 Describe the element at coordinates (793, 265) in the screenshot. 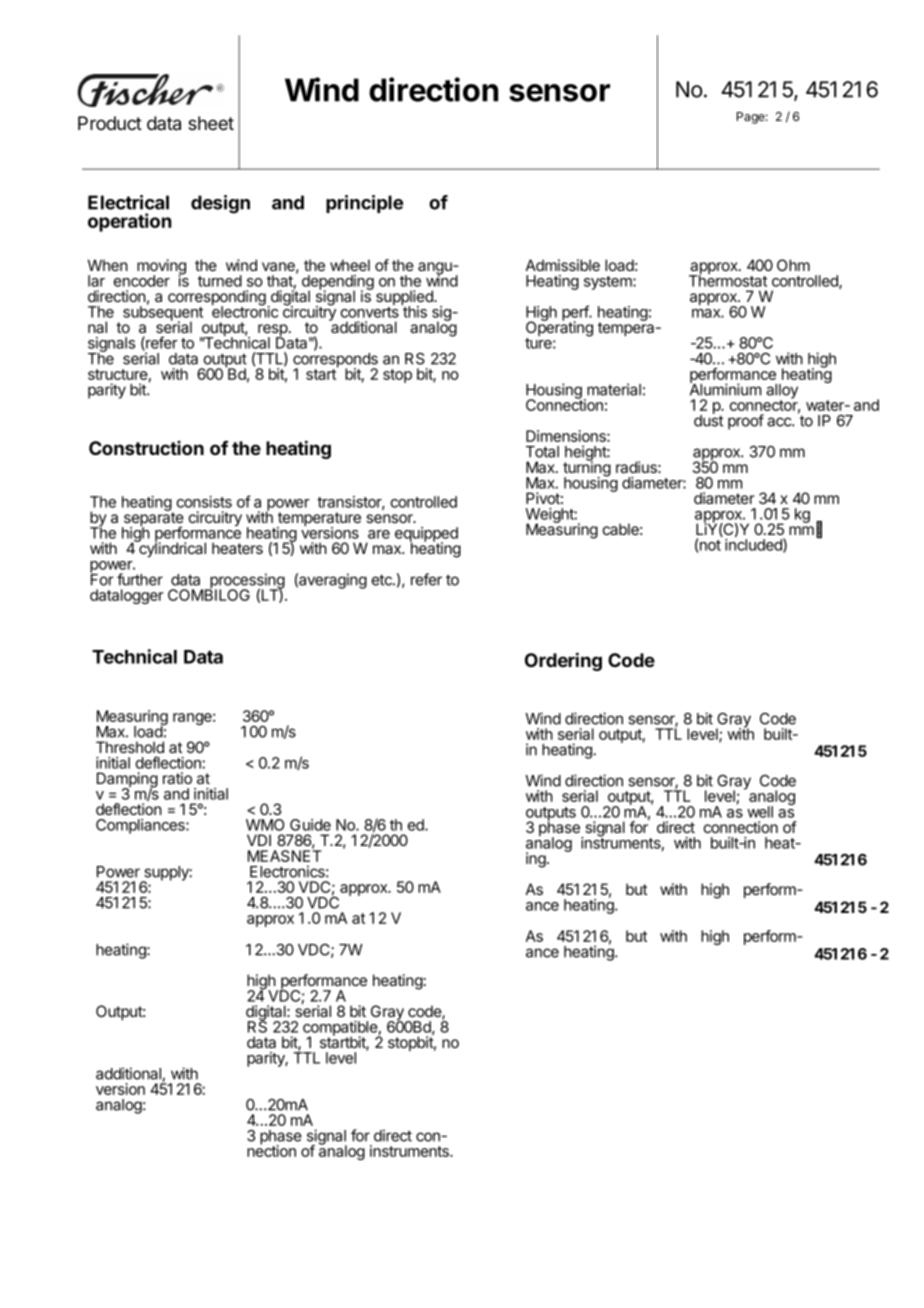

I see `Ohm` at that location.
